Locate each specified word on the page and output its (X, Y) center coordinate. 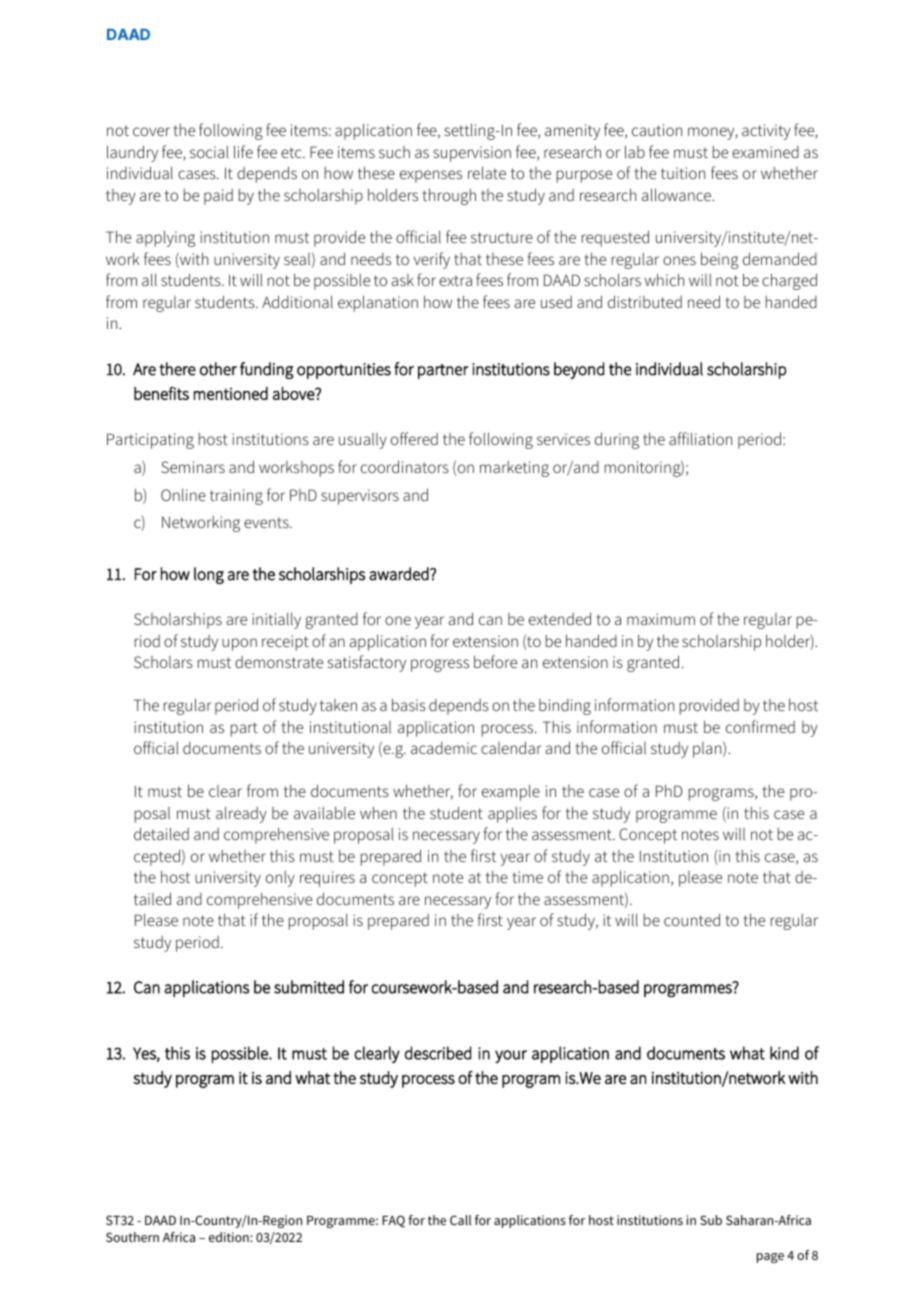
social (209, 152)
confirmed (760, 726)
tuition (683, 173)
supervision (472, 154)
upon (239, 644)
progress (440, 665)
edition (230, 1237)
